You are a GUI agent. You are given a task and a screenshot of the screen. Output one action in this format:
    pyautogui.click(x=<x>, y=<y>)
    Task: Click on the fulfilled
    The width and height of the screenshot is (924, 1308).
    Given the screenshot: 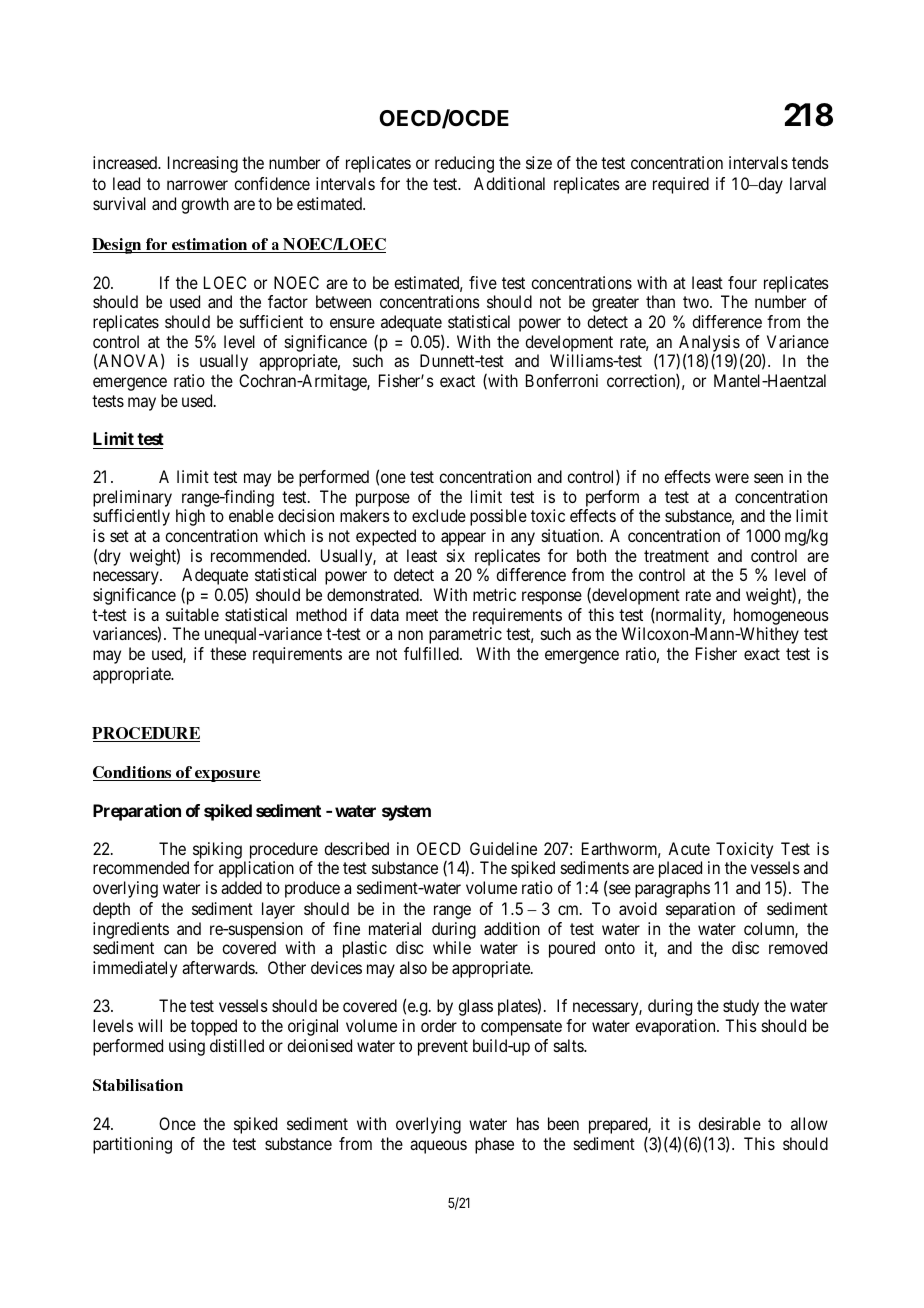 What is the action you would take?
    pyautogui.click(x=432, y=653)
